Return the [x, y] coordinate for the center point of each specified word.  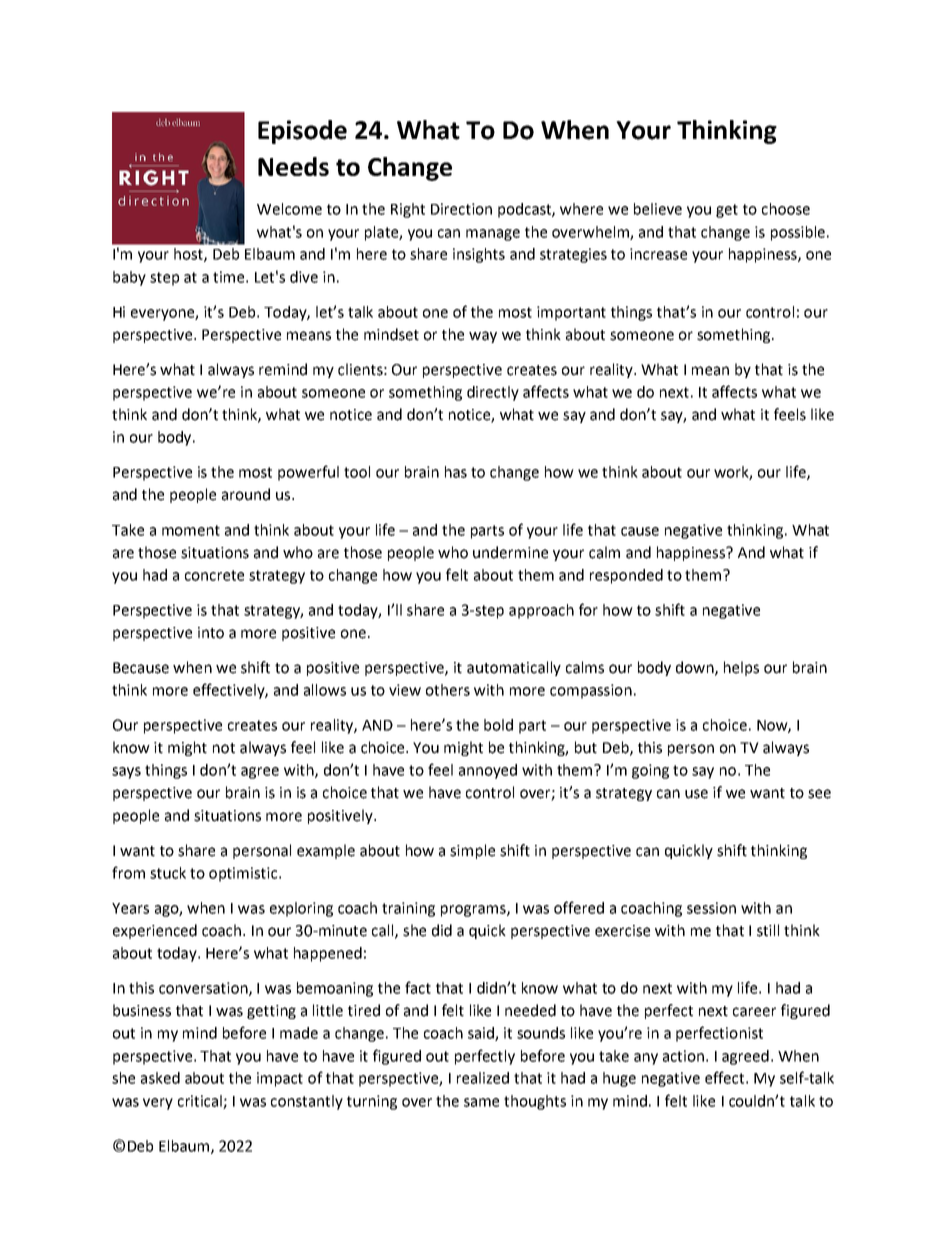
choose [786, 209]
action [683, 1056]
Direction [461, 209]
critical [201, 1102]
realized [483, 1078]
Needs [293, 166]
